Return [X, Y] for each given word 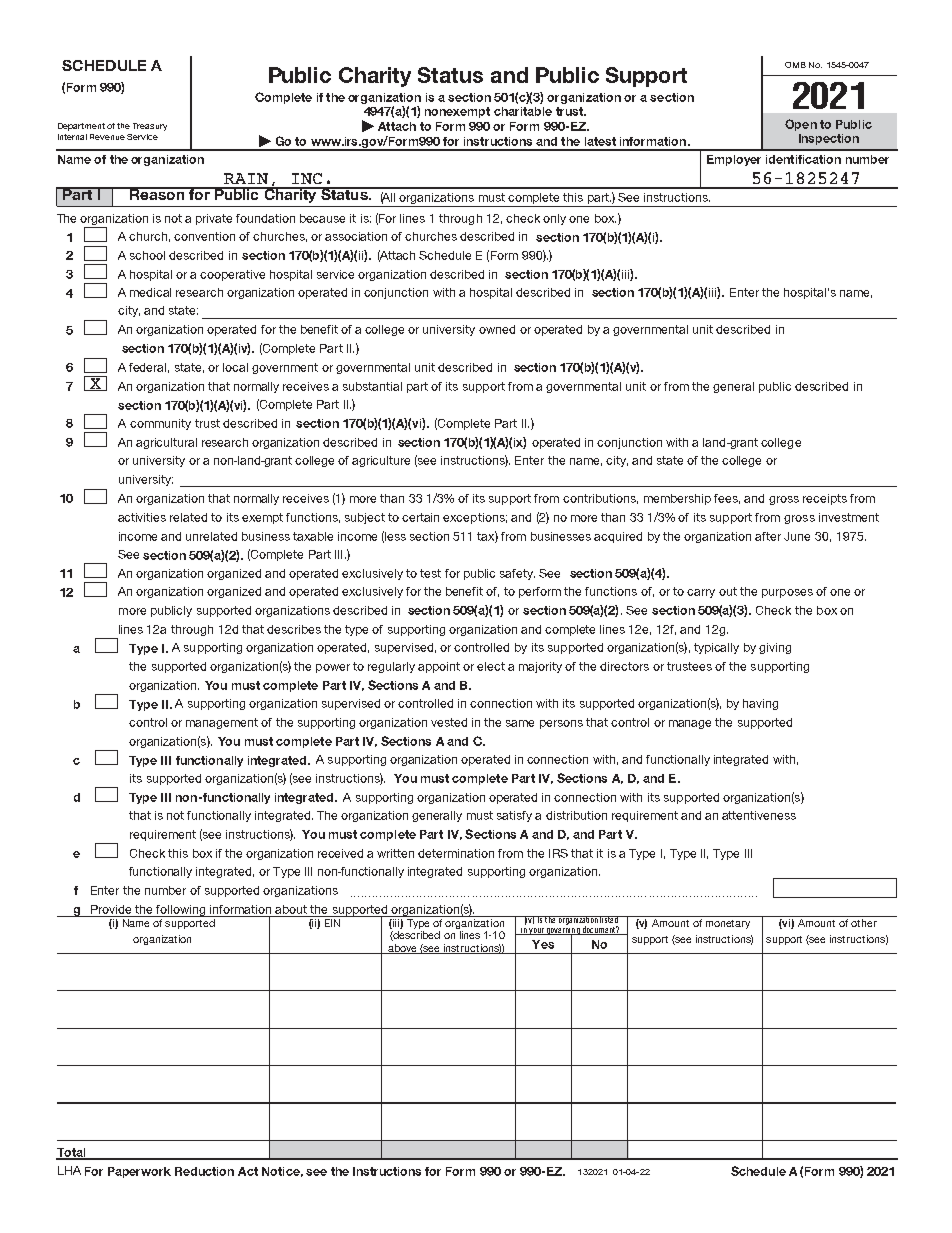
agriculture [381, 461]
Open [801, 125]
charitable [523, 111]
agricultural [166, 443]
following [181, 911]
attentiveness [759, 815]
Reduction [204, 1171]
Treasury [150, 127]
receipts [825, 499]
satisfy [514, 816]
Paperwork [139, 1172]
